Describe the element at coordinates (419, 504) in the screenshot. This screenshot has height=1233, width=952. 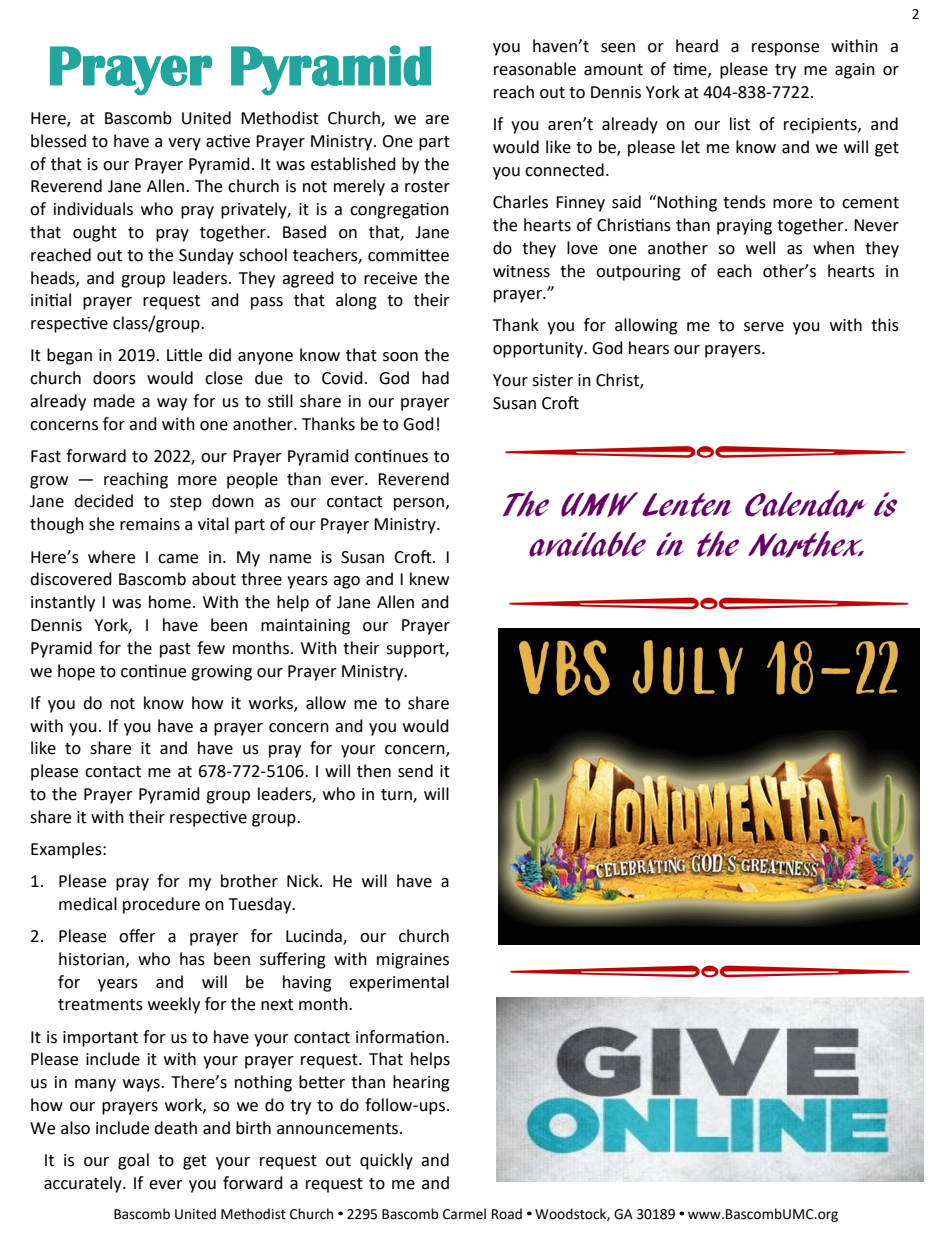
I see `person` at that location.
